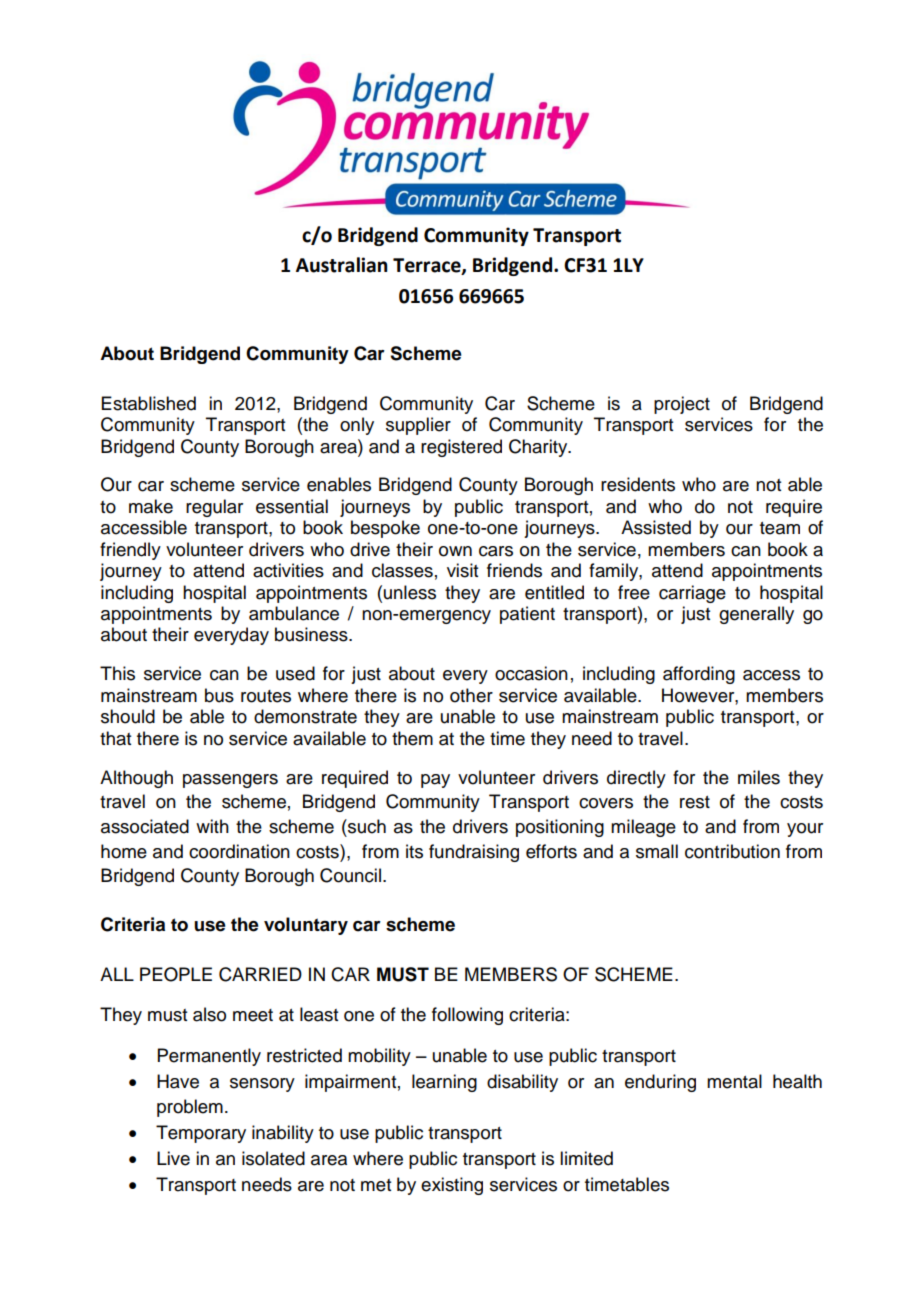 The width and height of the document is (924, 1307). What do you see at coordinates (682, 405) in the document?
I see `project` at bounding box center [682, 405].
